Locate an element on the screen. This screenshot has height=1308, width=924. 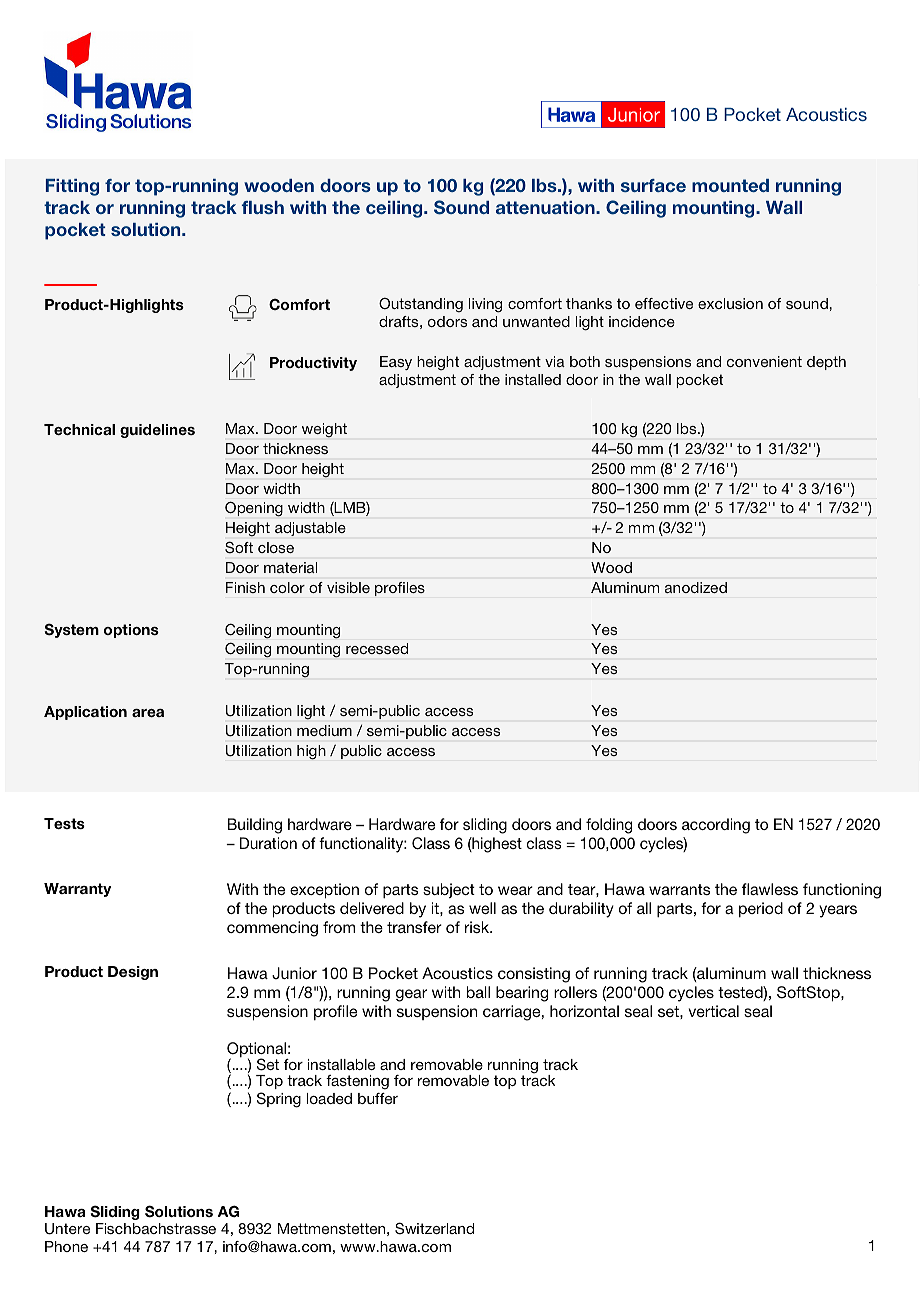
Outstanding is located at coordinates (421, 305).
